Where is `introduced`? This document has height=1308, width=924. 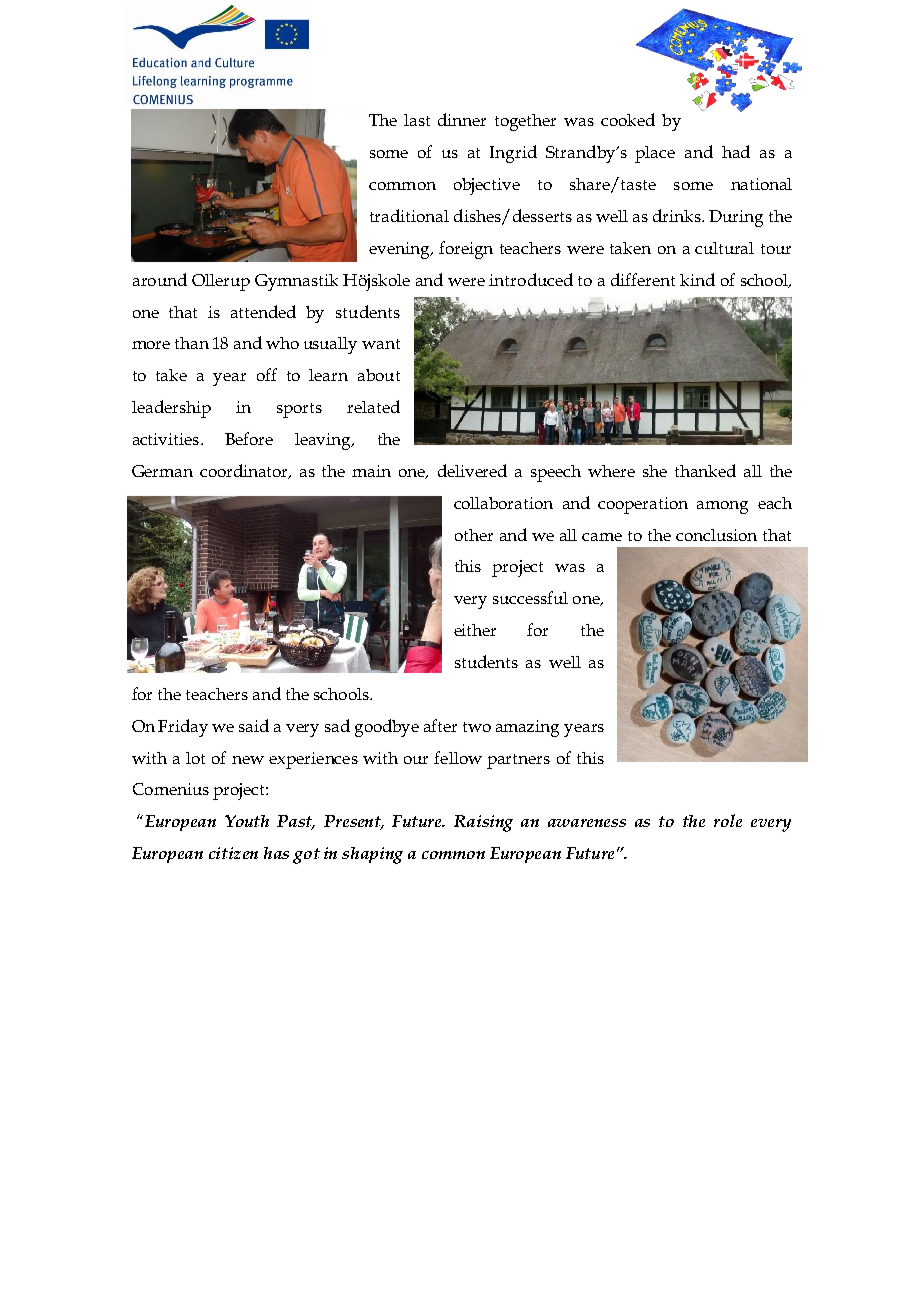 introduced is located at coordinates (531, 279).
